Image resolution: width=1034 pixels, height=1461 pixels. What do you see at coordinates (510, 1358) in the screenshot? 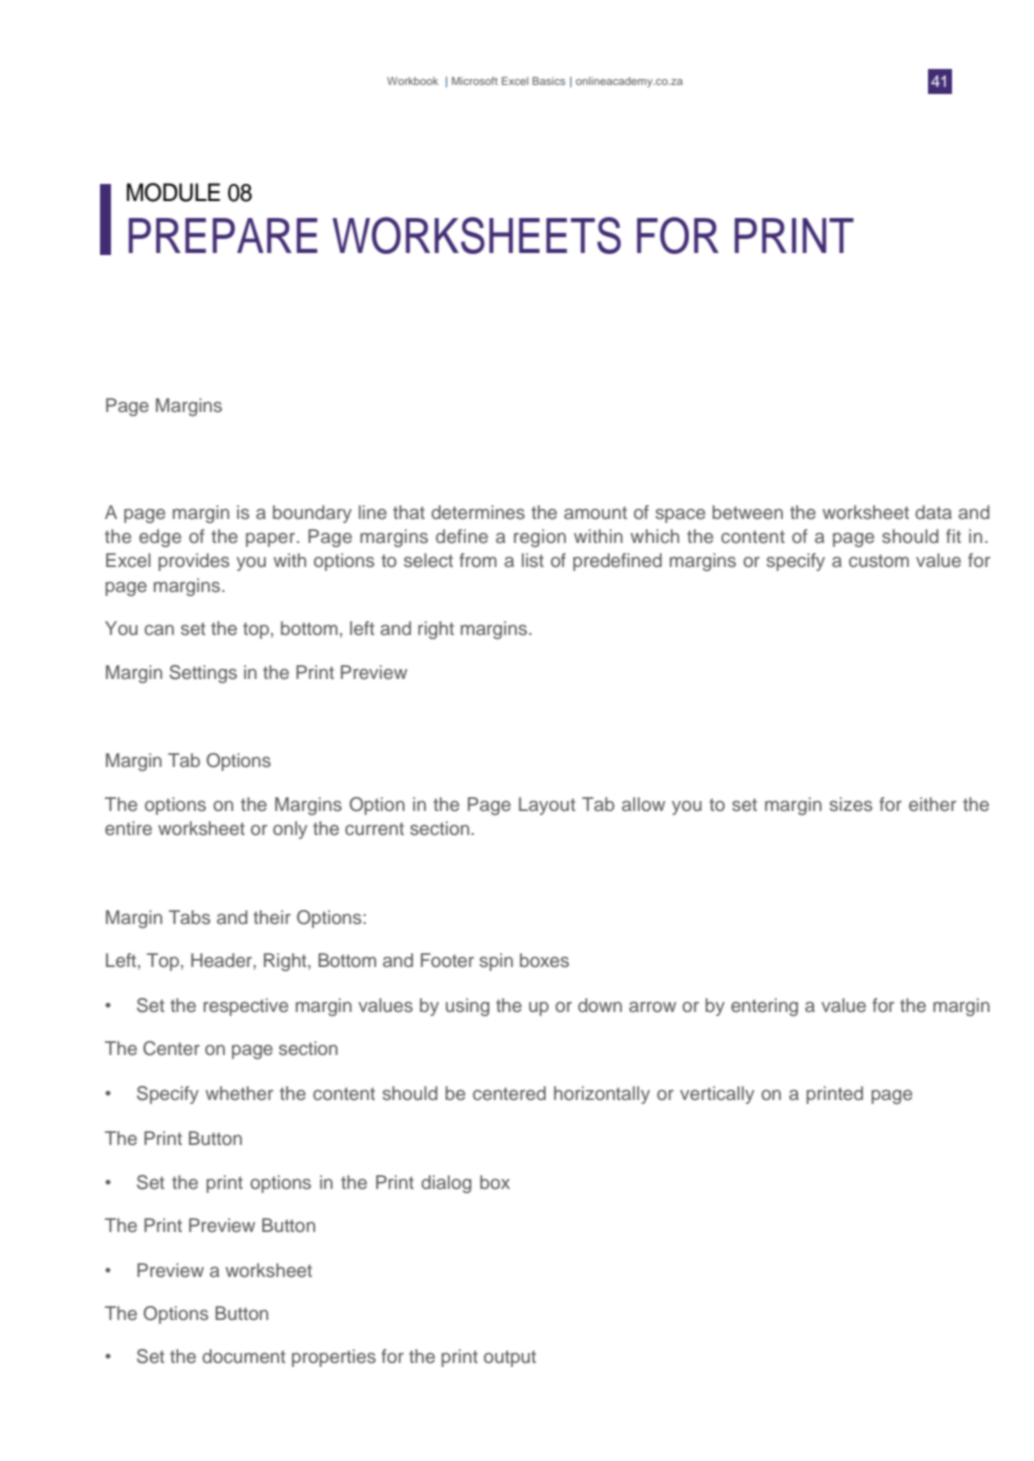
I see `output` at bounding box center [510, 1358].
